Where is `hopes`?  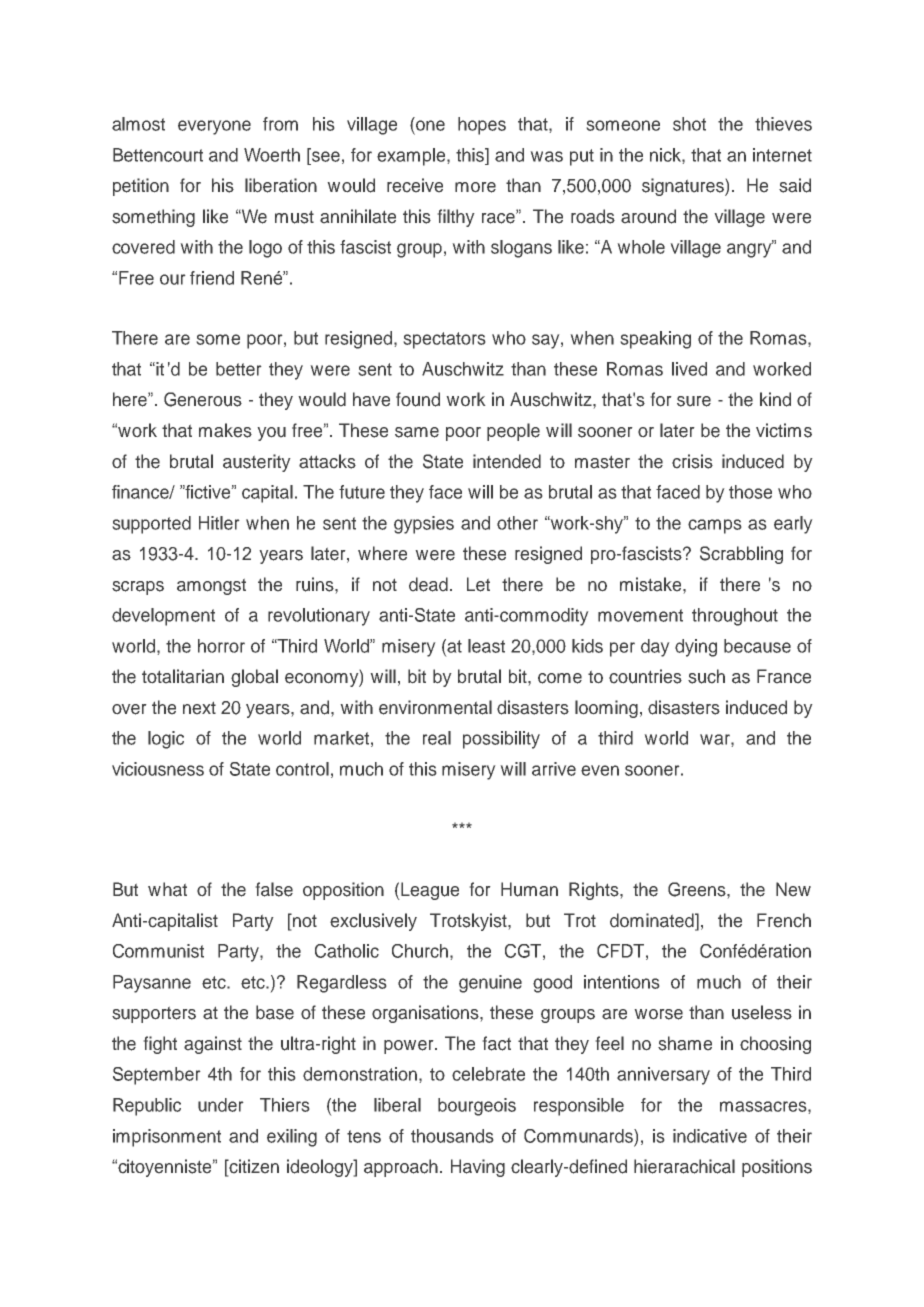
hopes is located at coordinates (482, 126).
